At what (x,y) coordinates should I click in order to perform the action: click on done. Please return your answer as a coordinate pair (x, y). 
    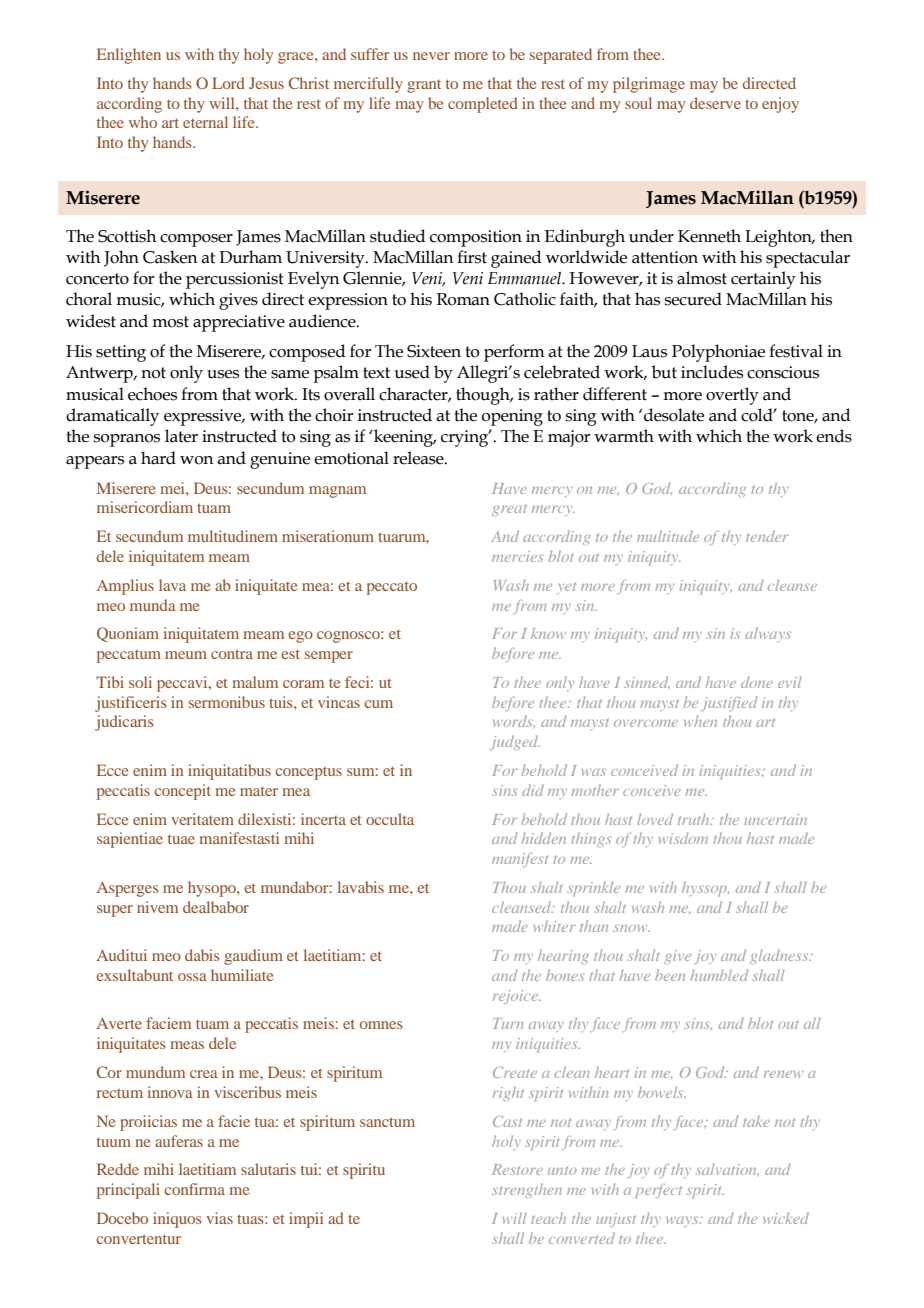
    Looking at the image, I should click on (757, 682).
